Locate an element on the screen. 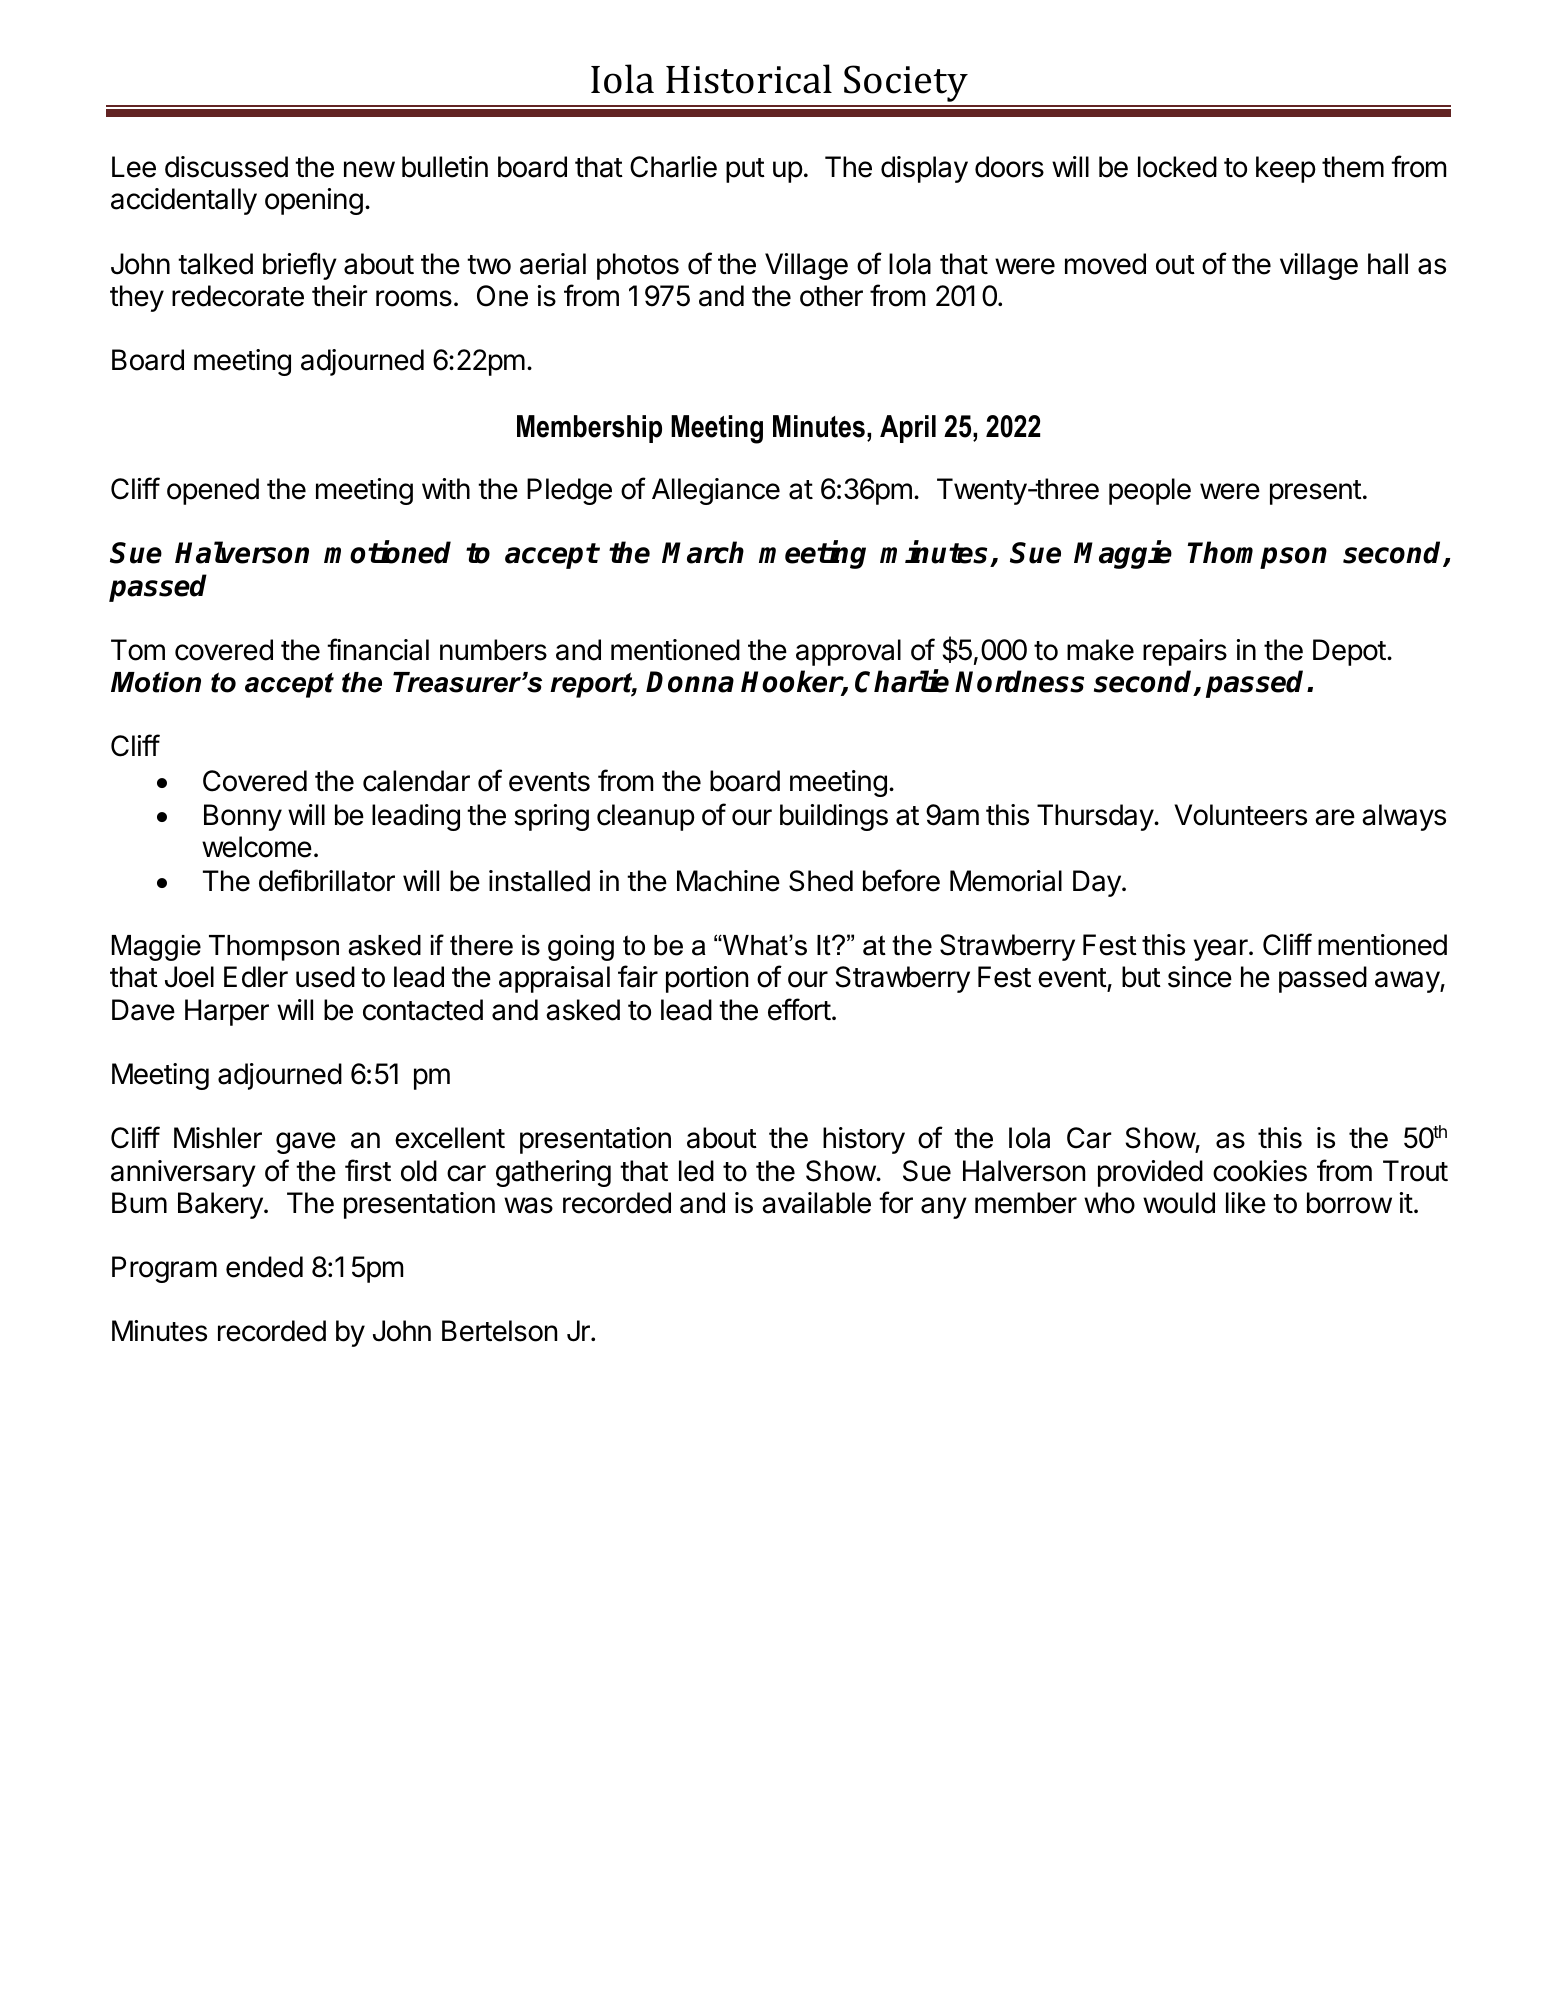 This screenshot has width=1557, height=2015. ended is located at coordinates (264, 1267).
